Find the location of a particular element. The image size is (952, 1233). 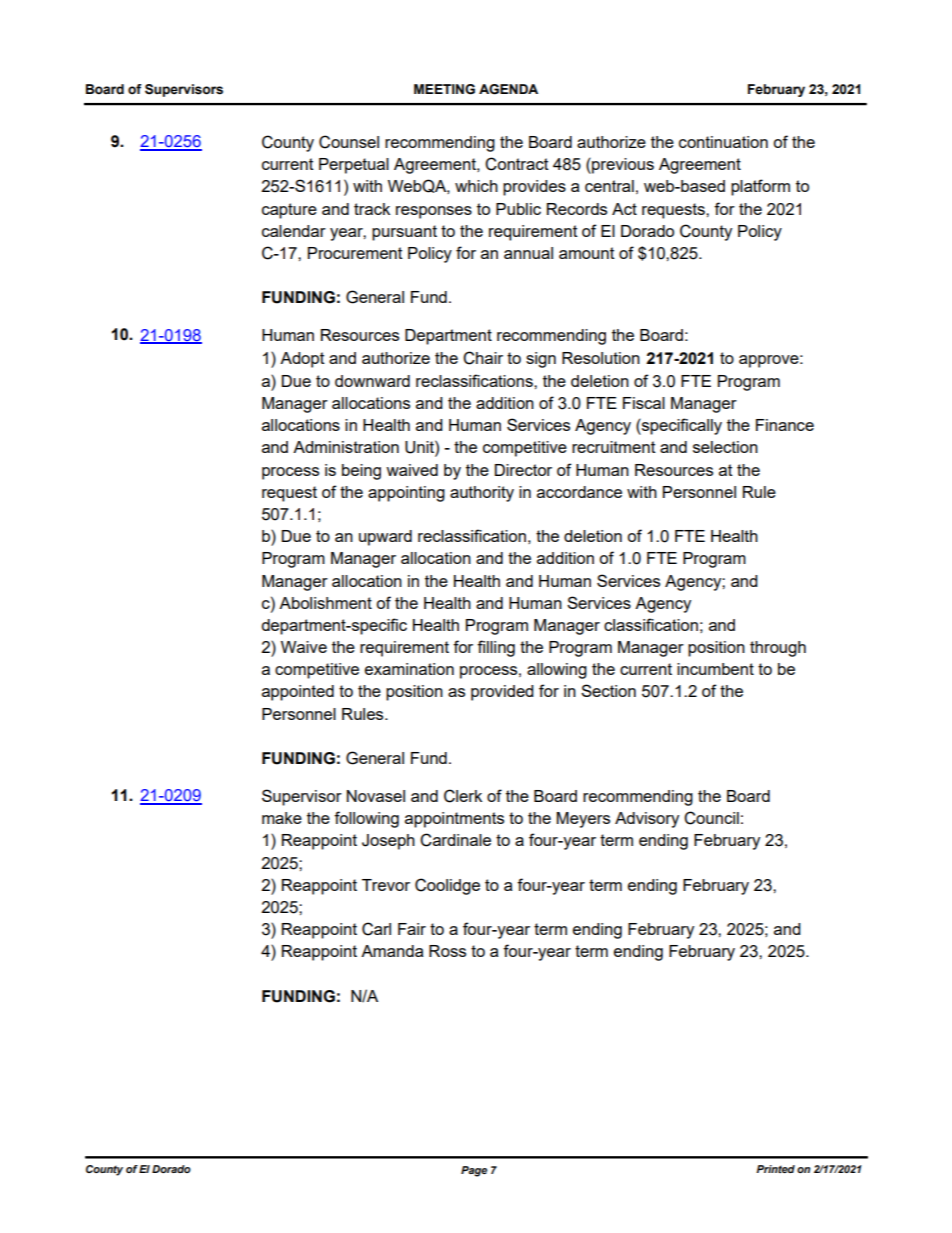

Counsel is located at coordinates (349, 142).
